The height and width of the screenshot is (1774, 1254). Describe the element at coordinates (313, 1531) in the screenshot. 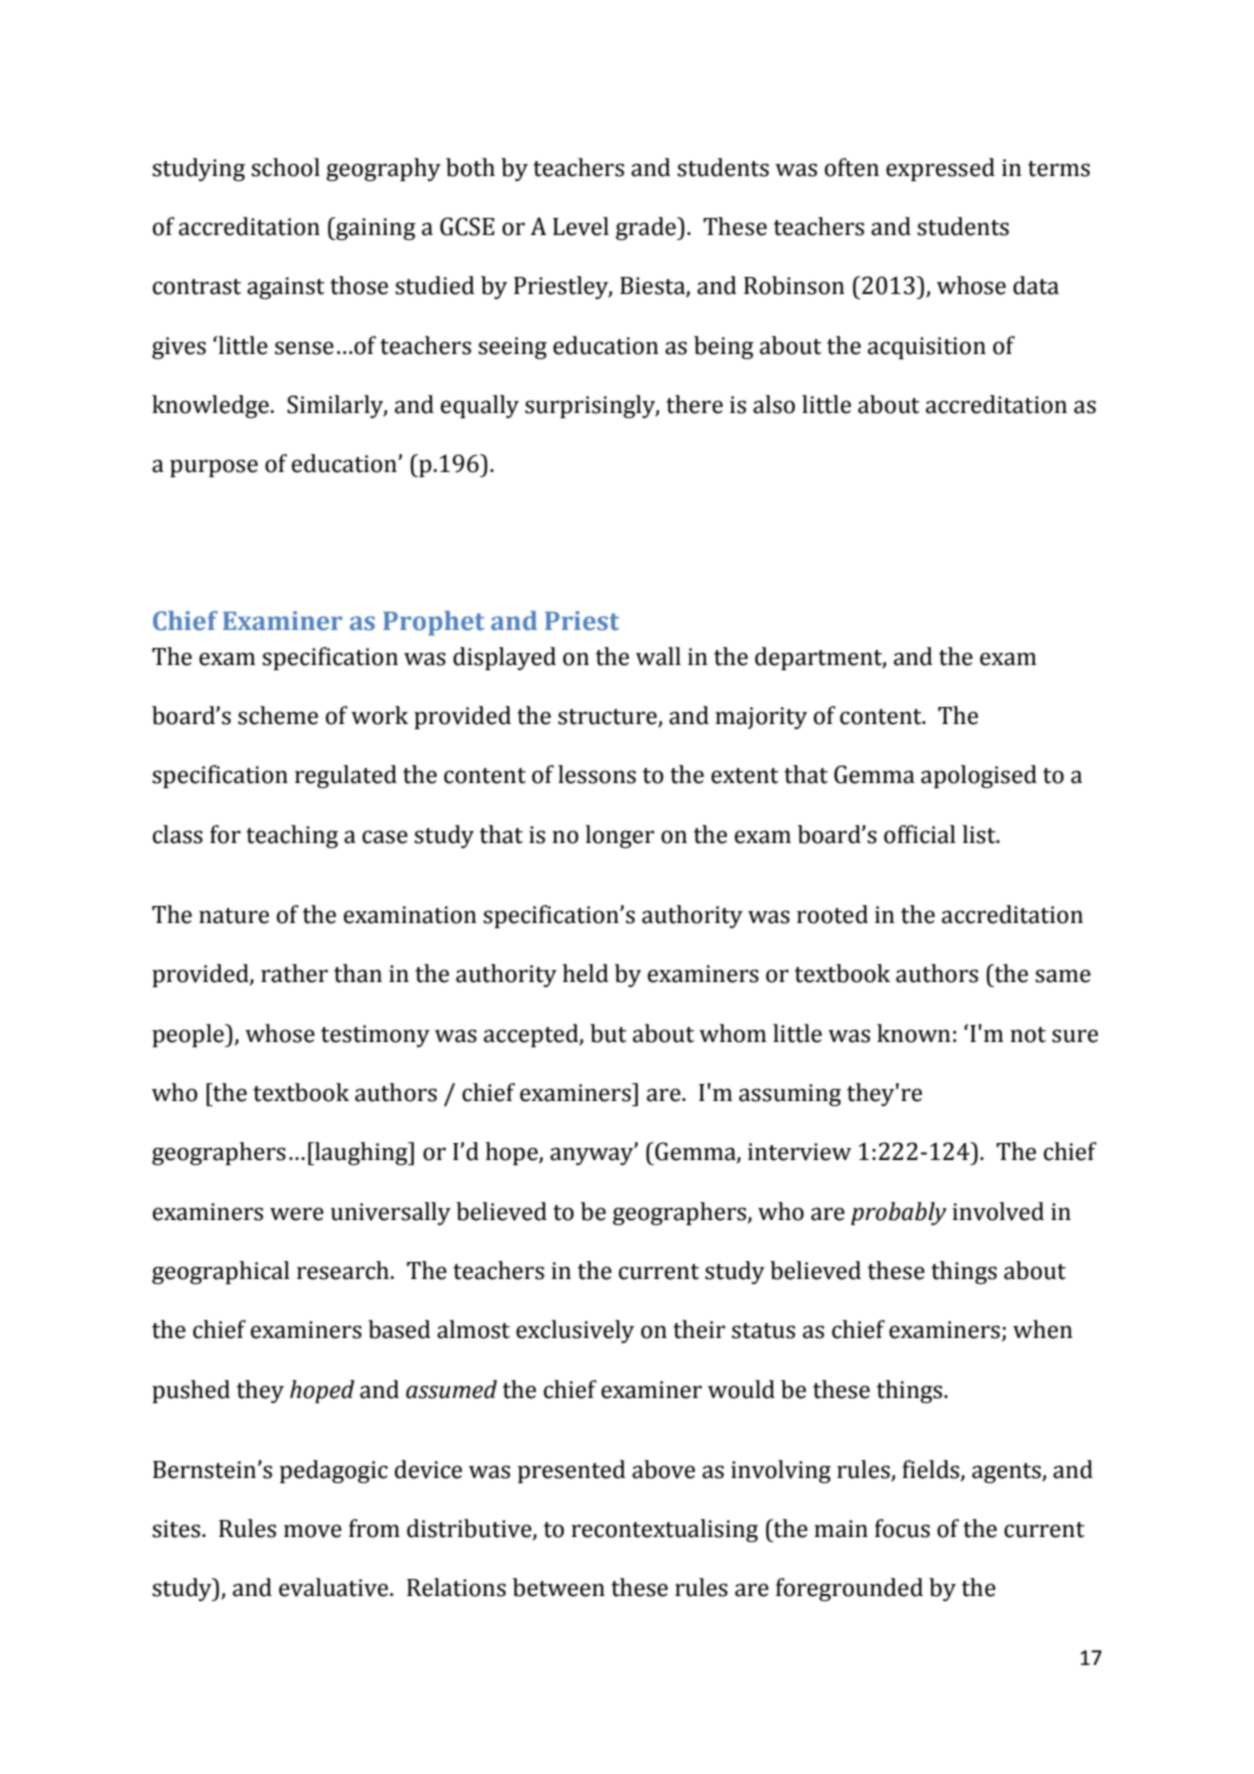

I see `move` at that location.
